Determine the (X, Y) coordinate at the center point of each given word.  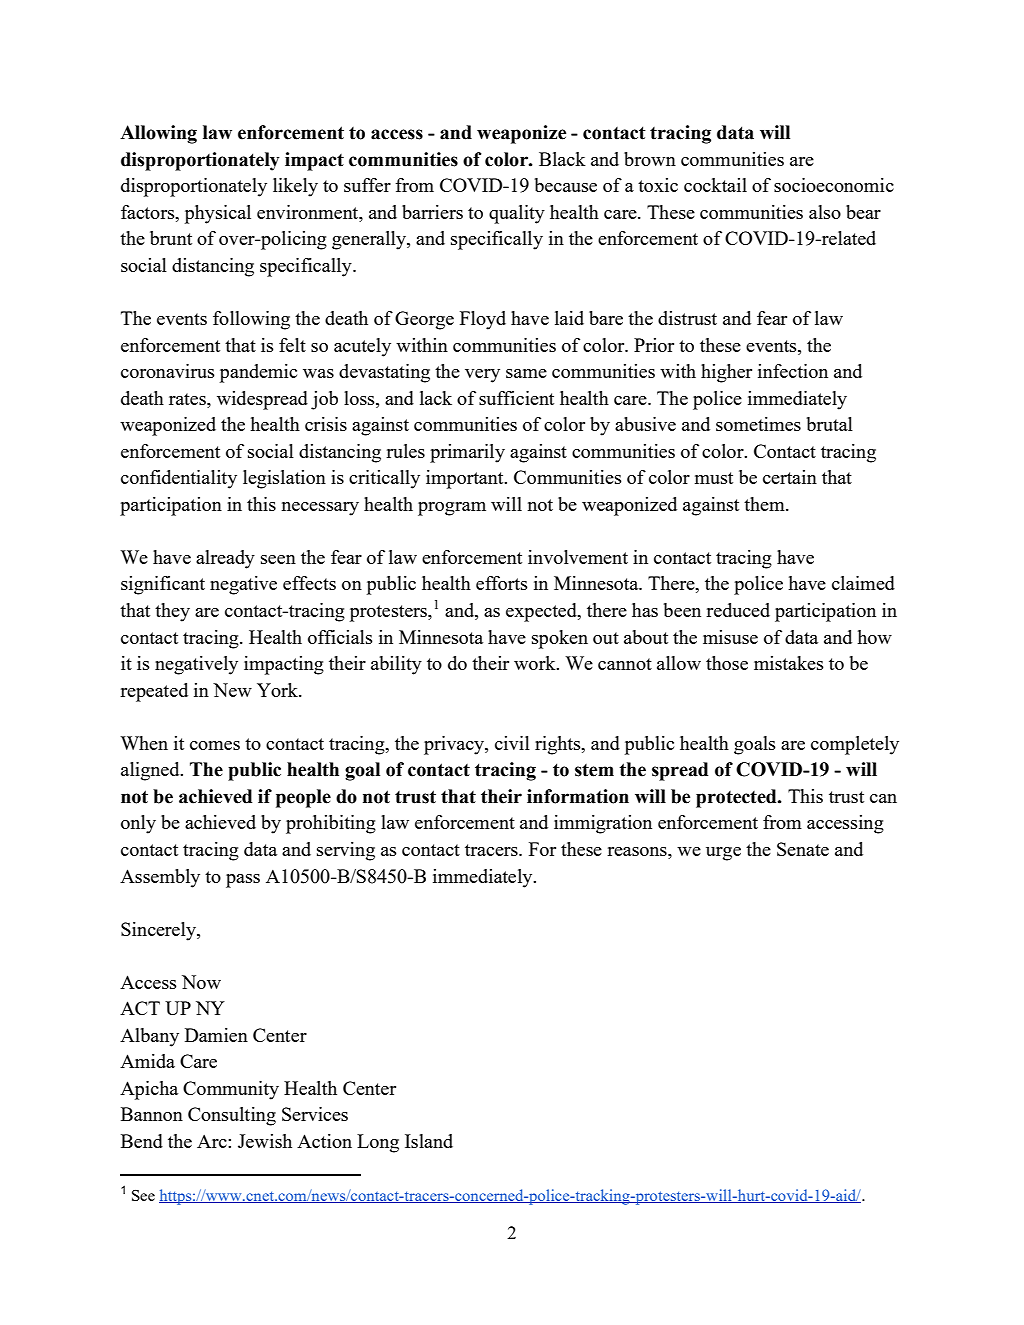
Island (429, 1141)
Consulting (232, 1116)
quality (517, 214)
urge (723, 854)
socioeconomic (834, 185)
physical (218, 214)
